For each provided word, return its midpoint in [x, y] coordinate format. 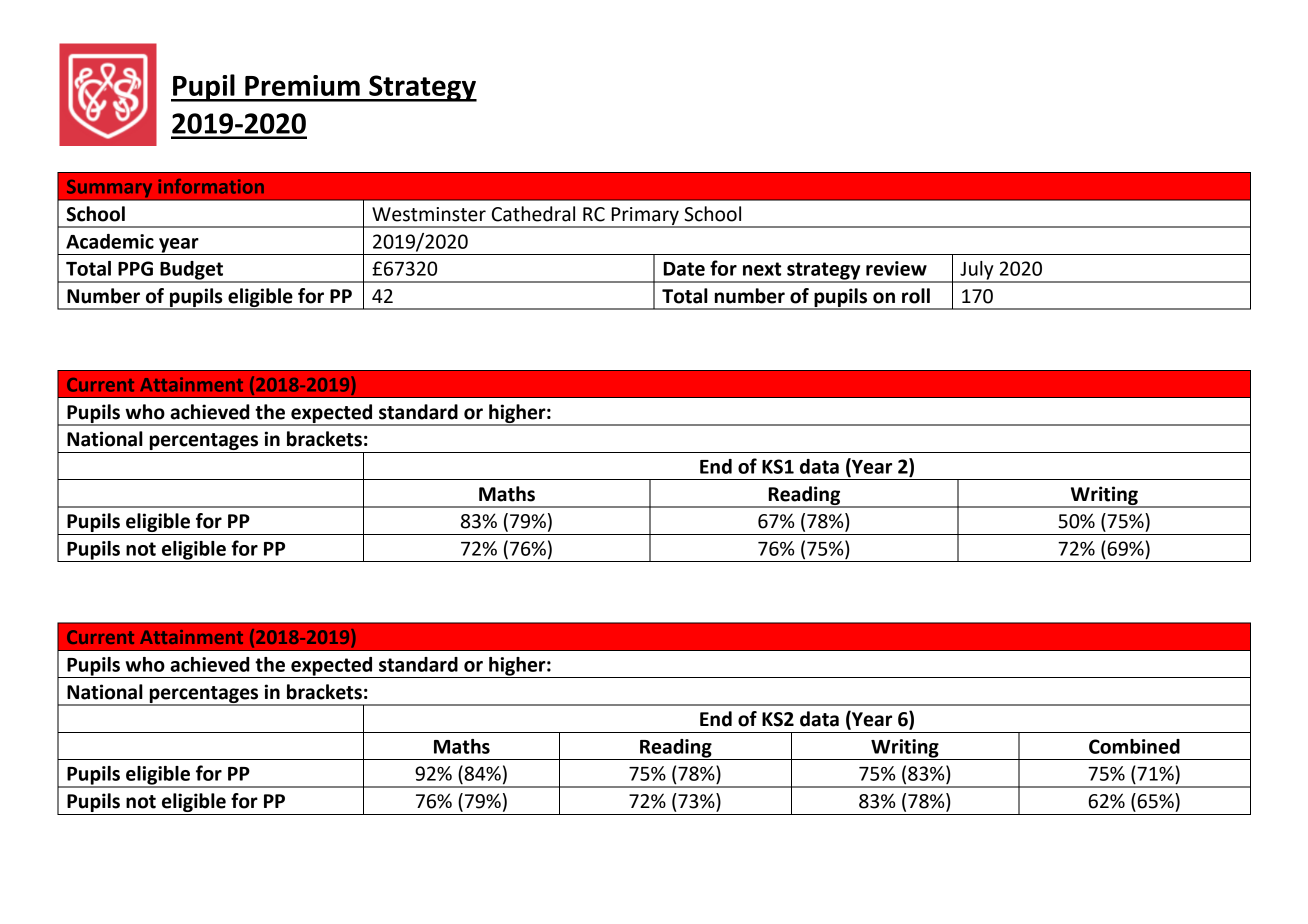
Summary [109, 189]
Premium [302, 85]
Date [684, 269]
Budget [192, 271]
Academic [110, 241]
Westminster [429, 214]
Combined [1134, 746]
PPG [135, 268]
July [977, 271]
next [762, 269]
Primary [645, 217]
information [211, 186]
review [896, 268]
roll [916, 296]
